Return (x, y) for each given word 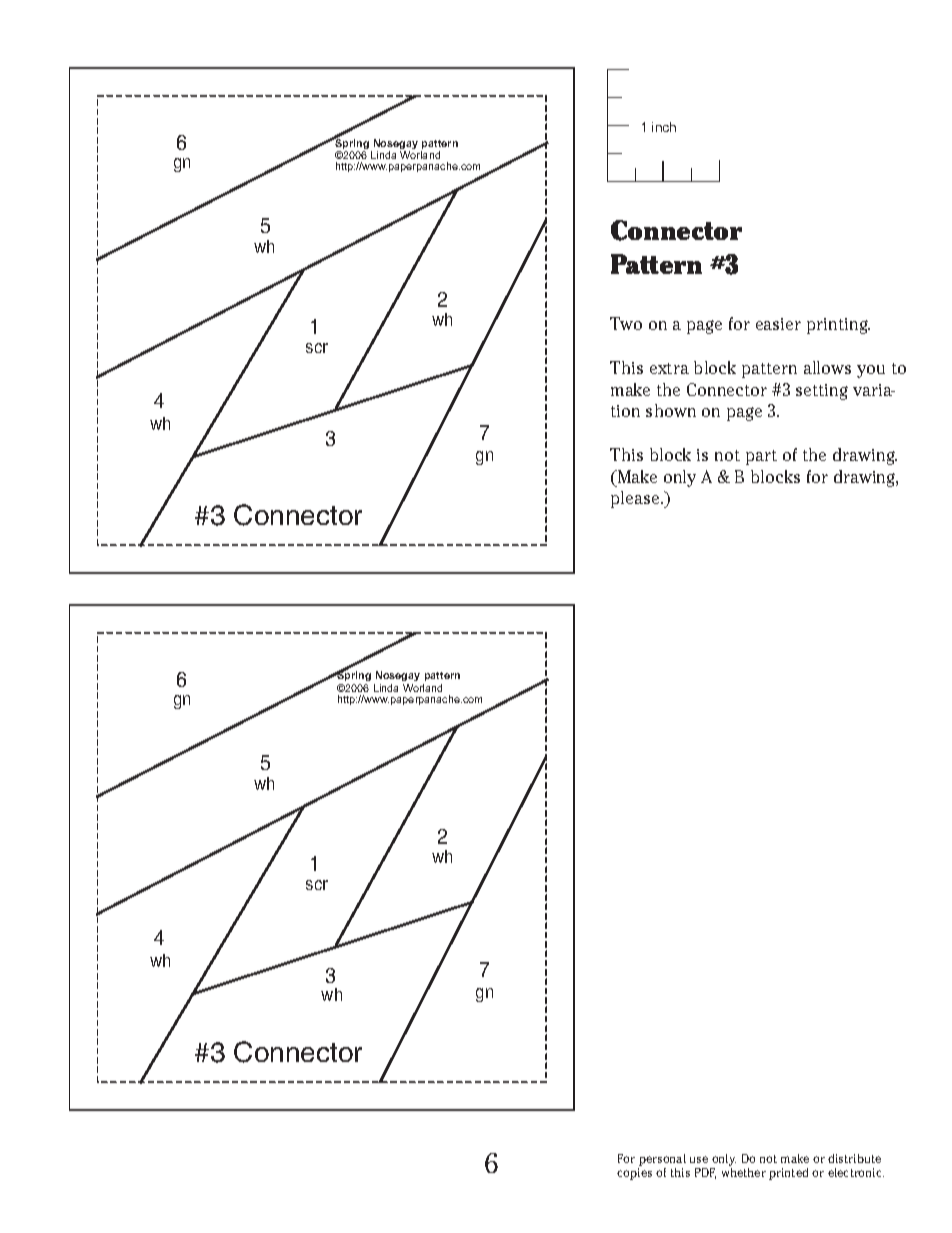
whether (744, 1171)
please (636, 499)
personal (662, 1160)
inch (664, 127)
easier (778, 324)
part (761, 457)
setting (822, 392)
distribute (854, 1158)
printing (838, 326)
